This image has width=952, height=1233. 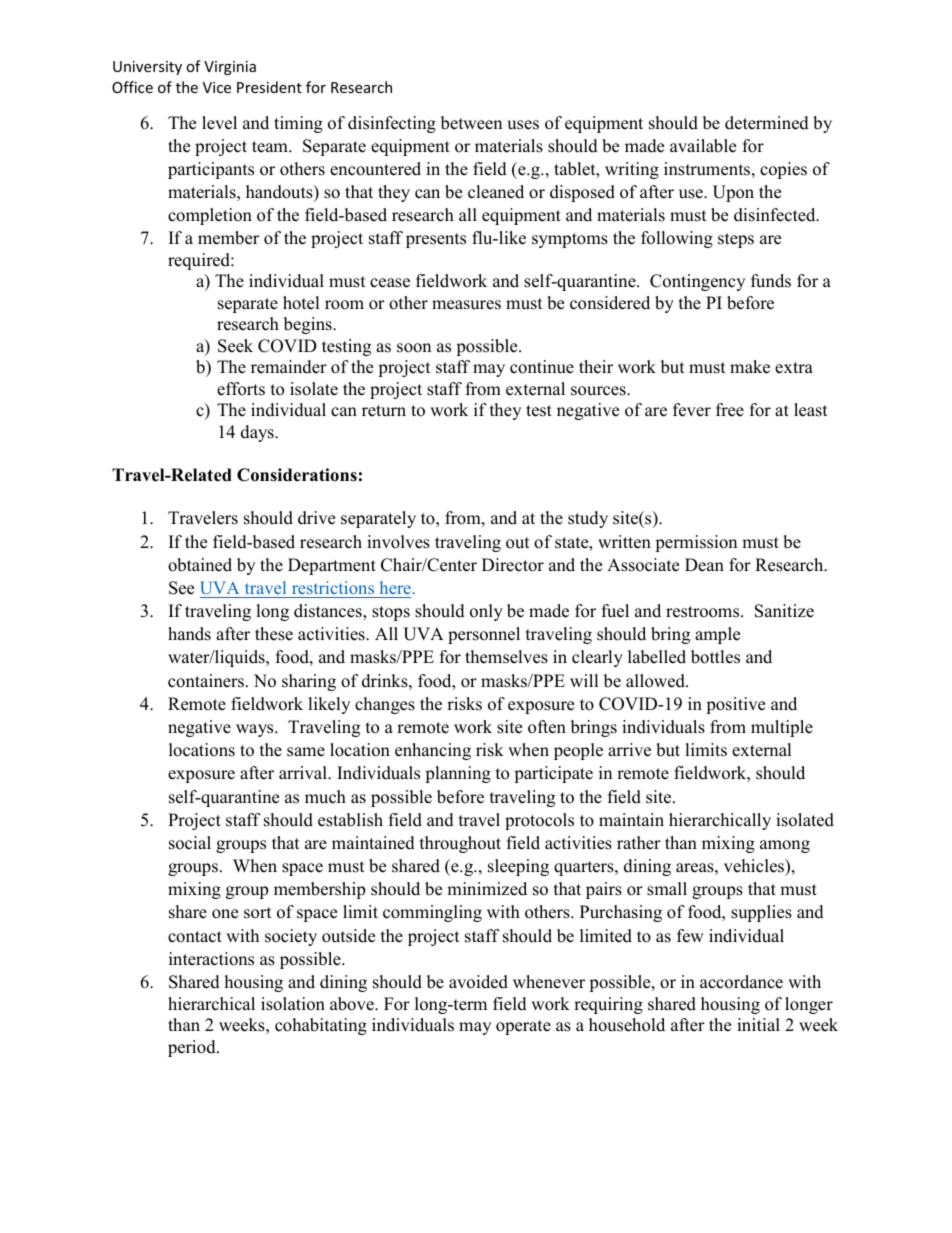 What do you see at coordinates (542, 367) in the image?
I see `continue` at bounding box center [542, 367].
